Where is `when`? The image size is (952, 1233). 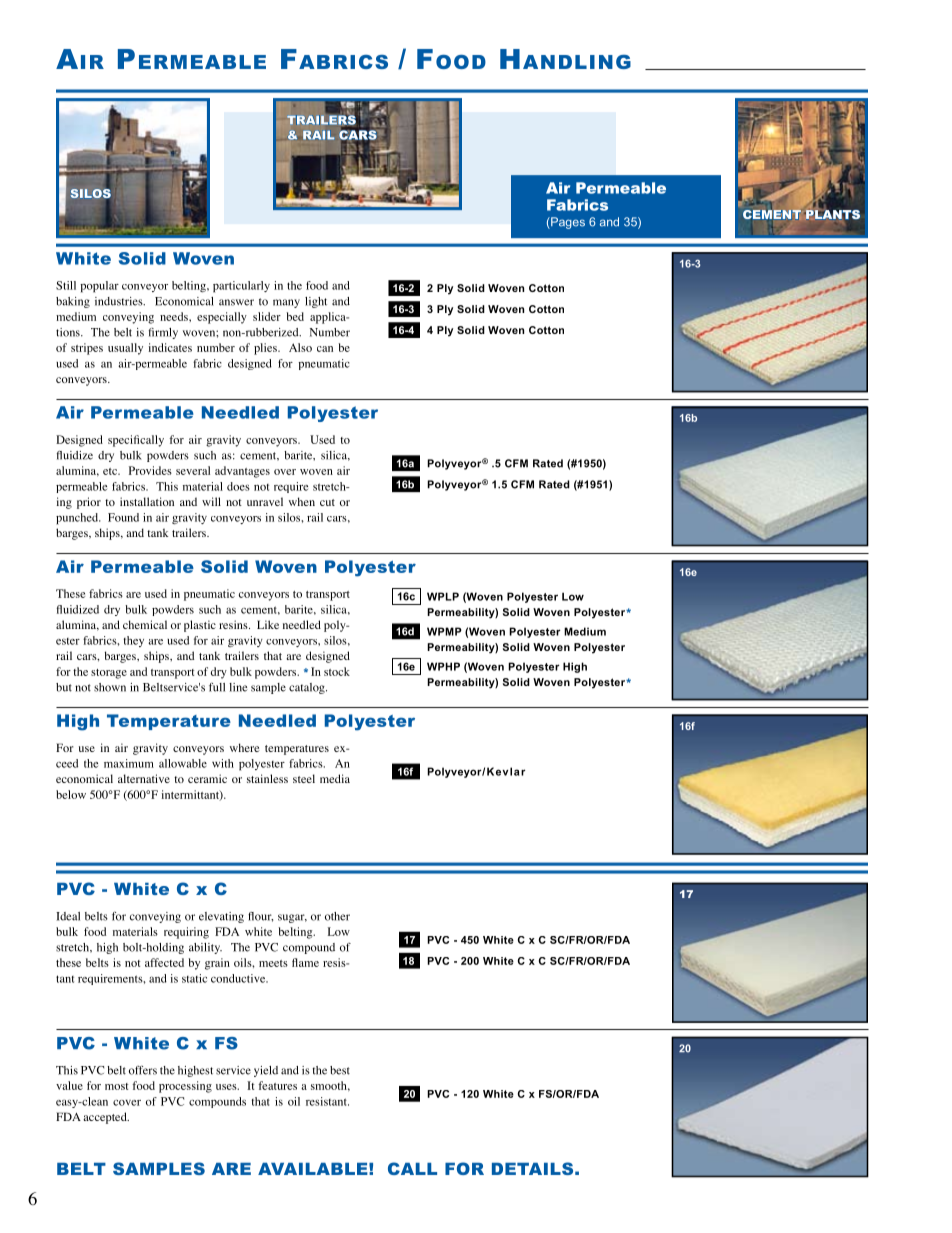
when is located at coordinates (302, 501).
